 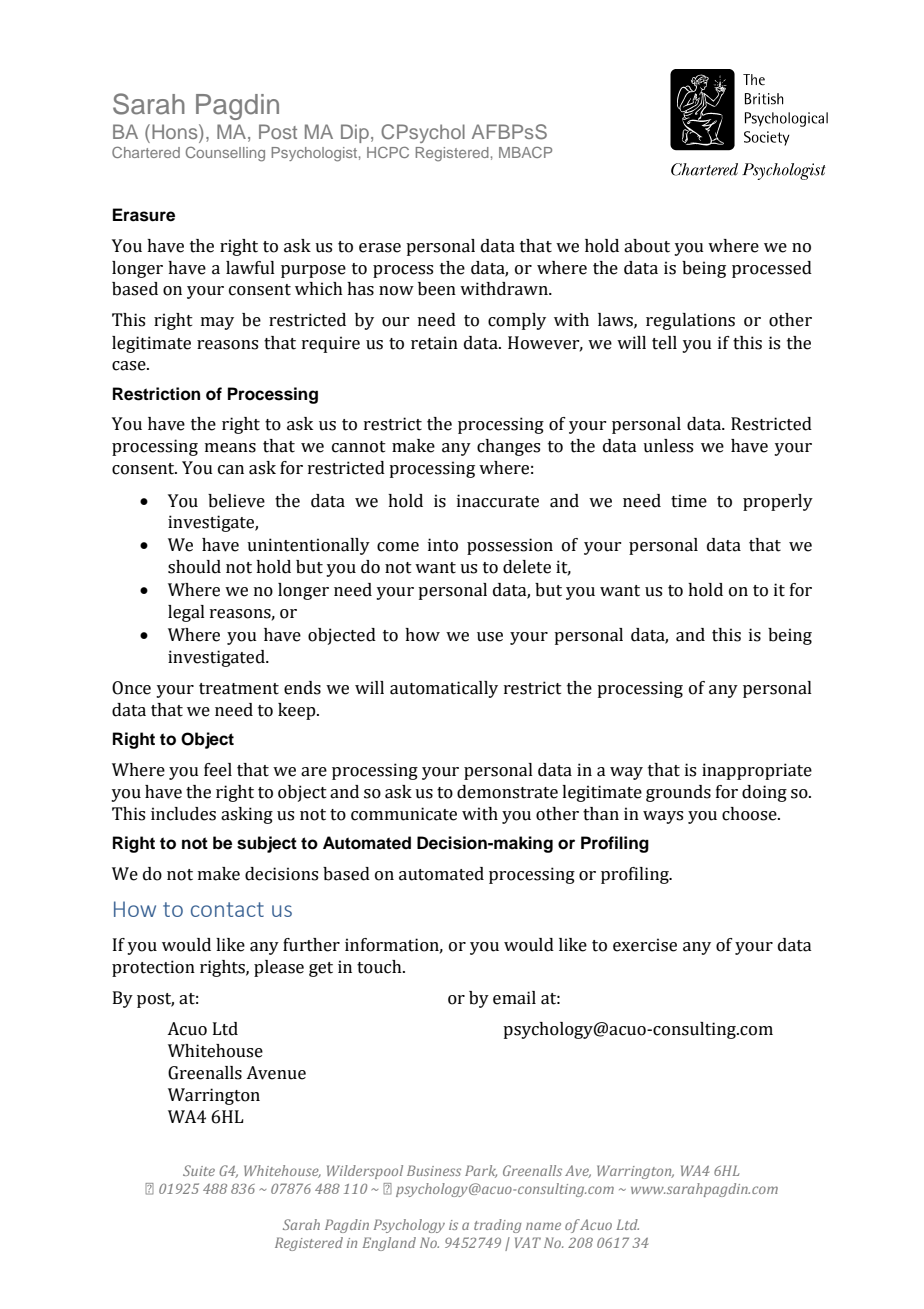 What do you see at coordinates (230, 448) in the screenshot?
I see `means` at bounding box center [230, 448].
